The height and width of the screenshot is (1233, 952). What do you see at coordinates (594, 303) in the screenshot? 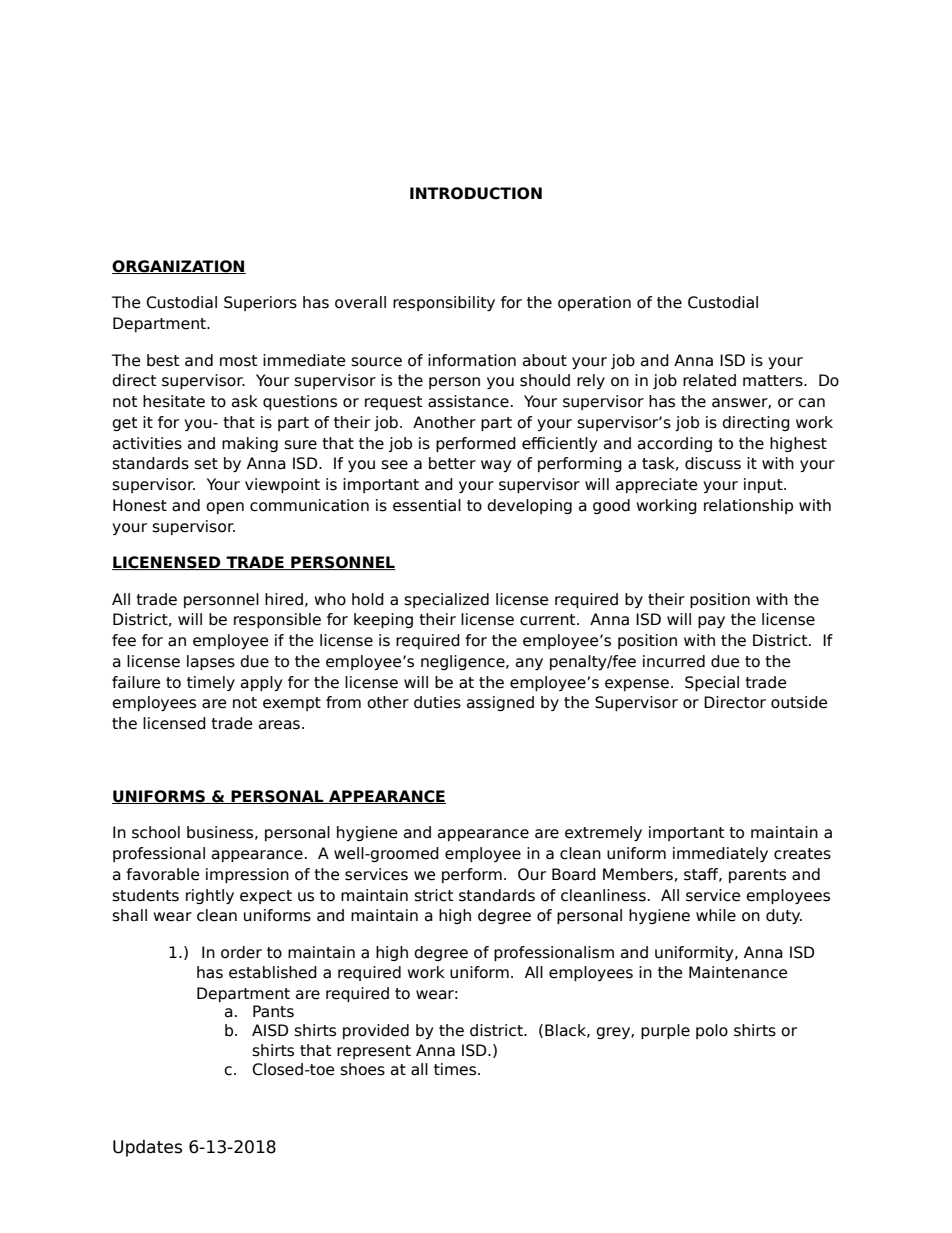
I see `operation` at bounding box center [594, 303].
